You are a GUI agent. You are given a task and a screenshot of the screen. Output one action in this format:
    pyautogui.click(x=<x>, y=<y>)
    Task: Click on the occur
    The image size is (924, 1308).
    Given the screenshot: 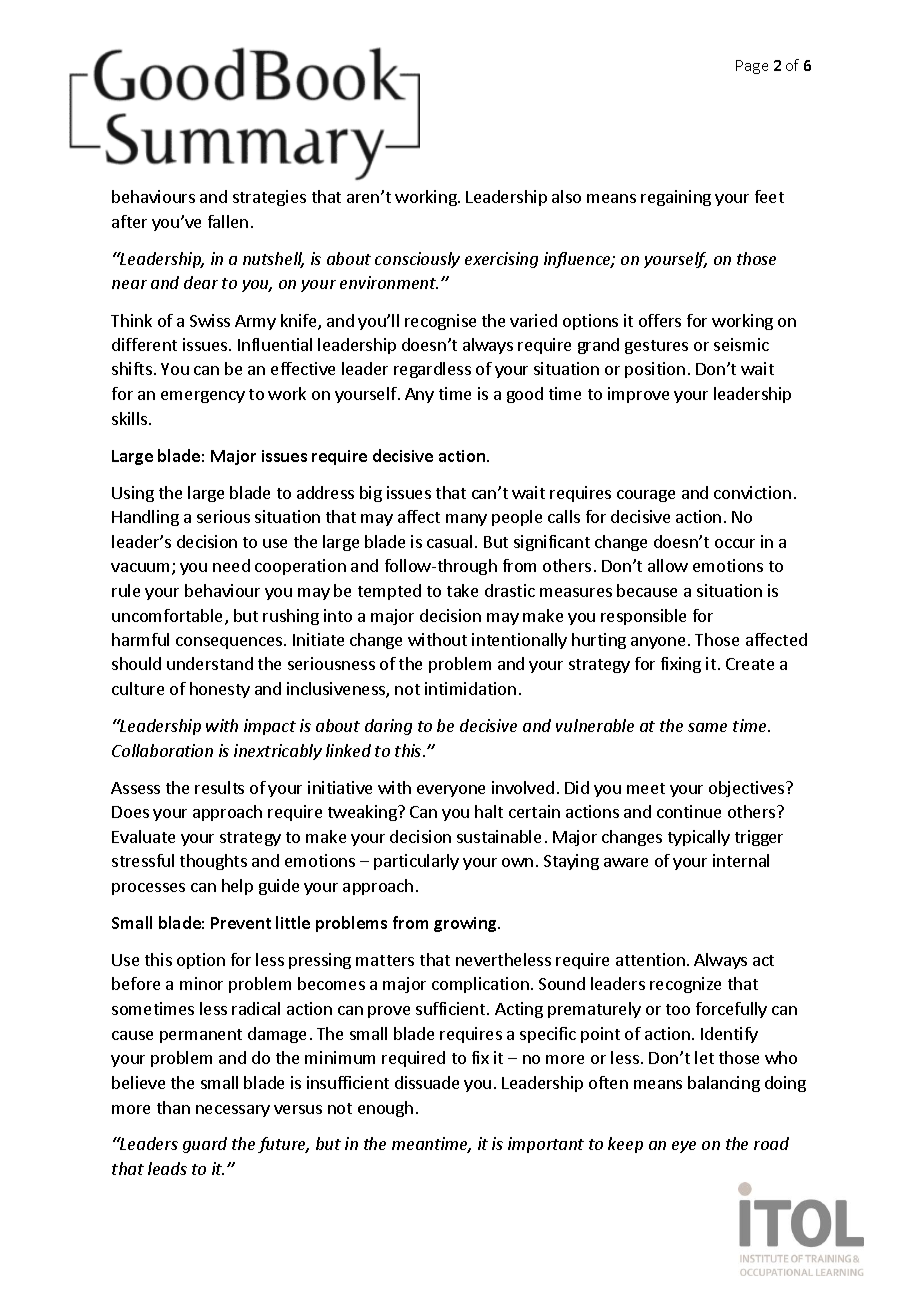 What is the action you would take?
    pyautogui.click(x=735, y=543)
